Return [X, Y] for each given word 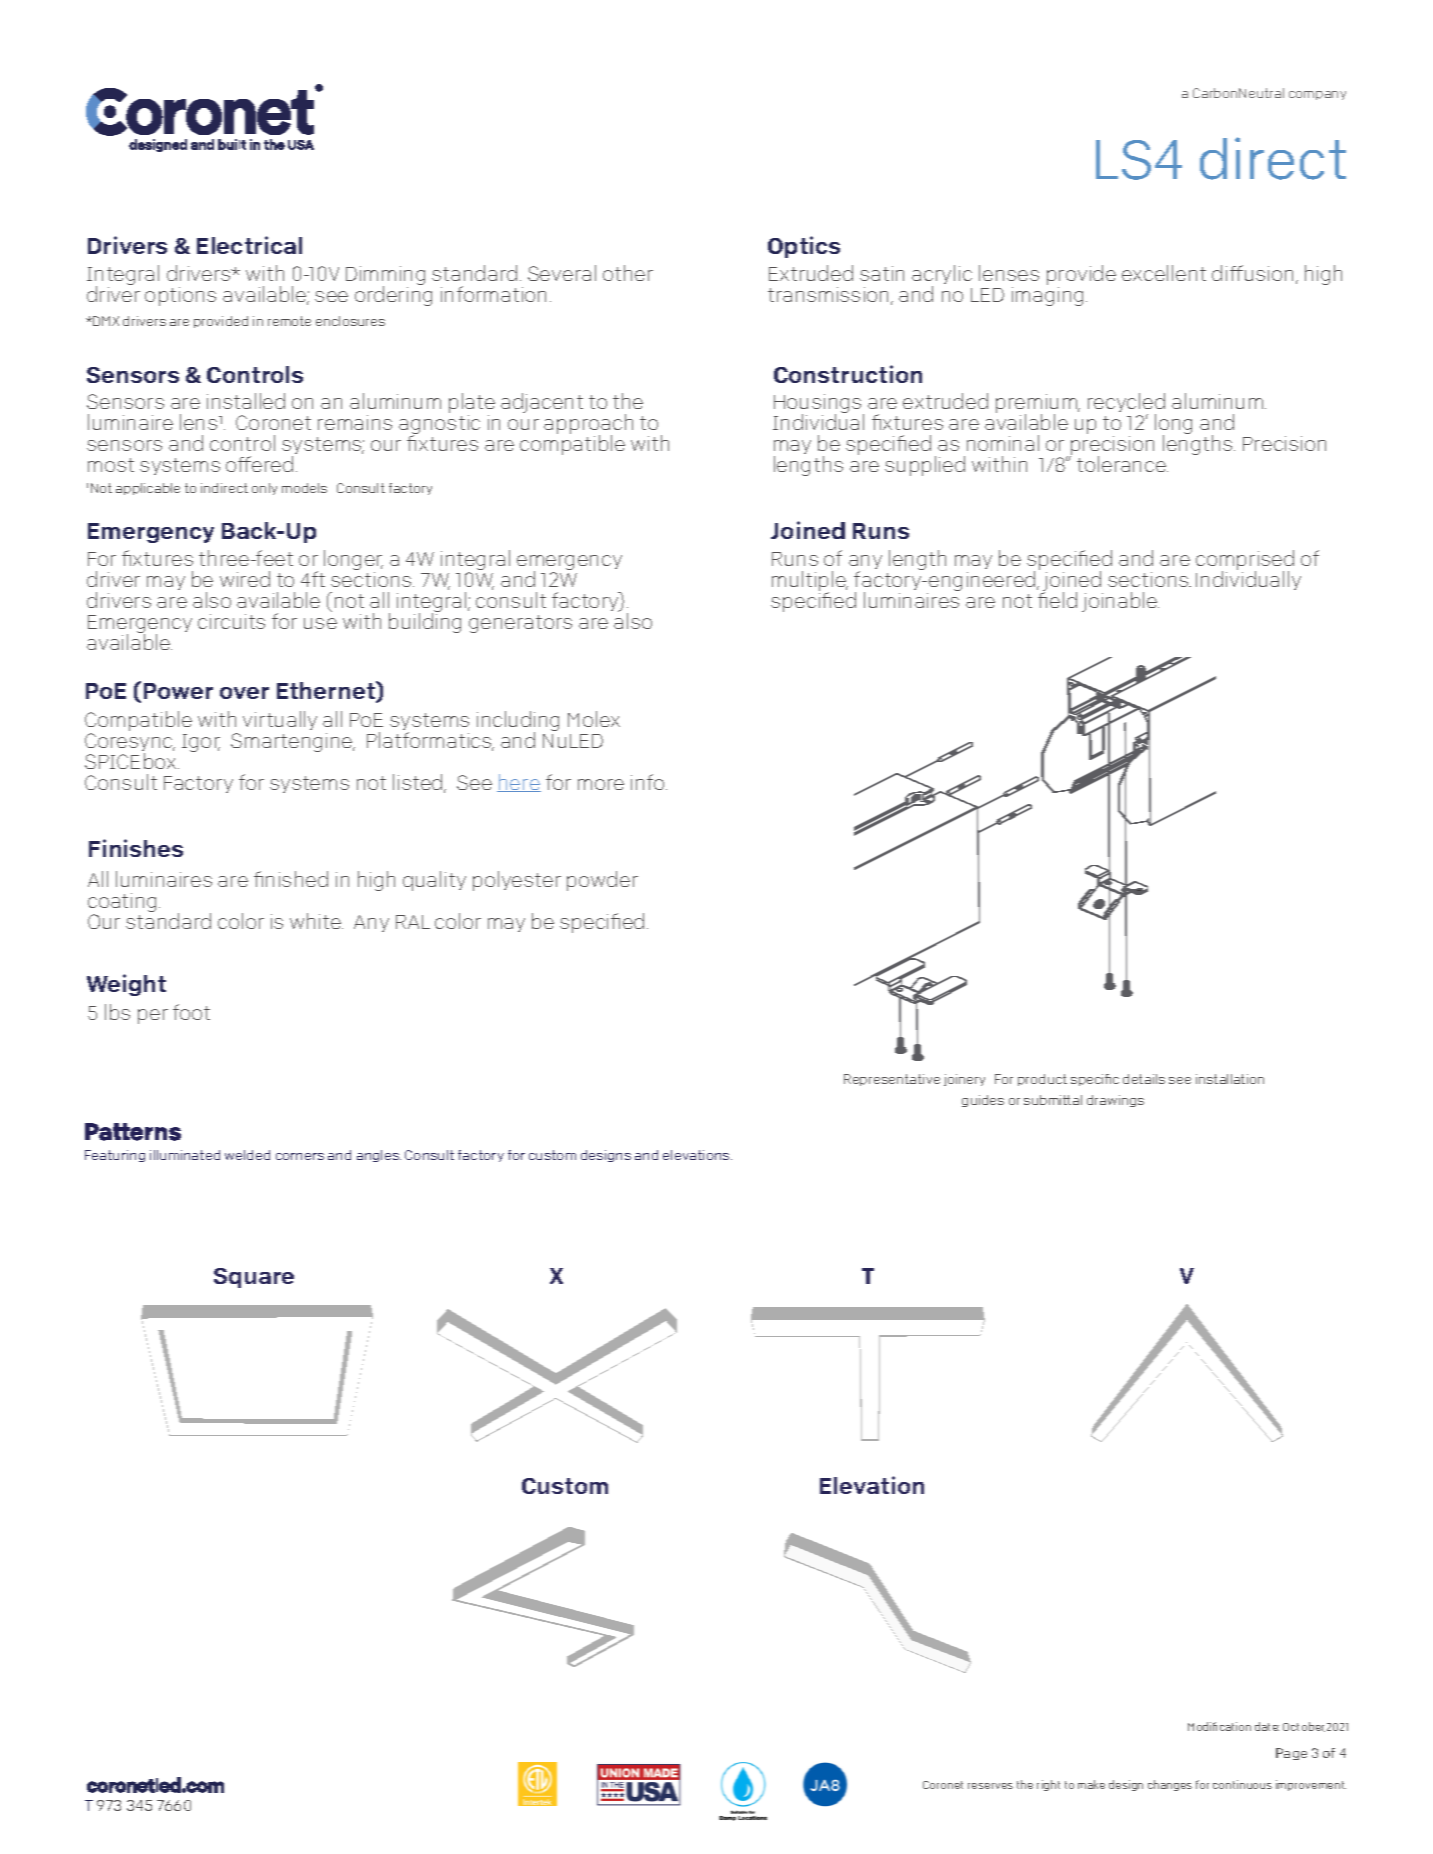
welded [247, 1155]
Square [254, 1278]
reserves [990, 1786]
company [1317, 95]
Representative [892, 1080]
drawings [1115, 1101]
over [244, 693]
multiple [810, 582]
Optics [804, 247]
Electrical [249, 245]
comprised [1245, 561]
